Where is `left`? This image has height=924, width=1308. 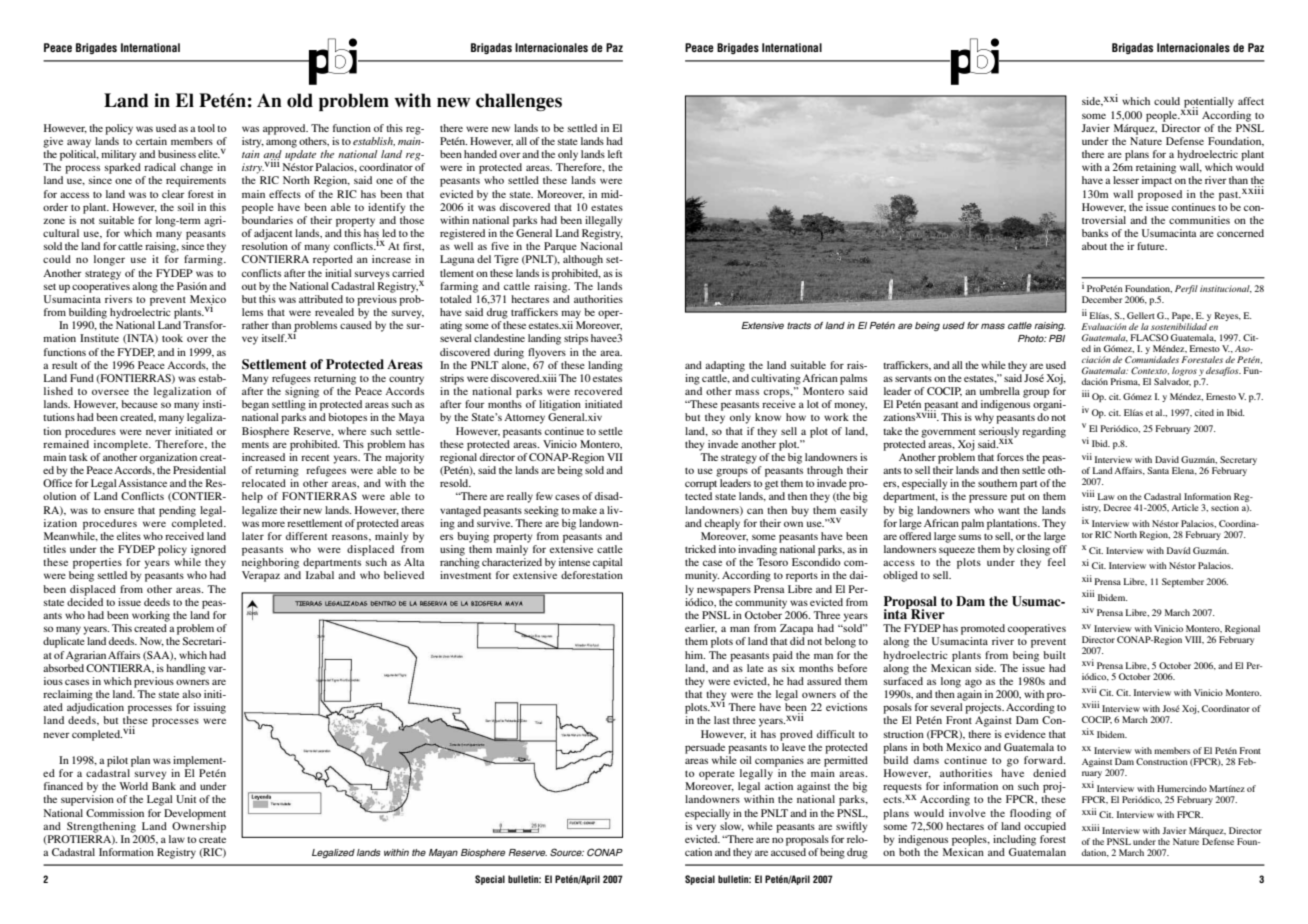
left is located at coordinates (615, 154).
